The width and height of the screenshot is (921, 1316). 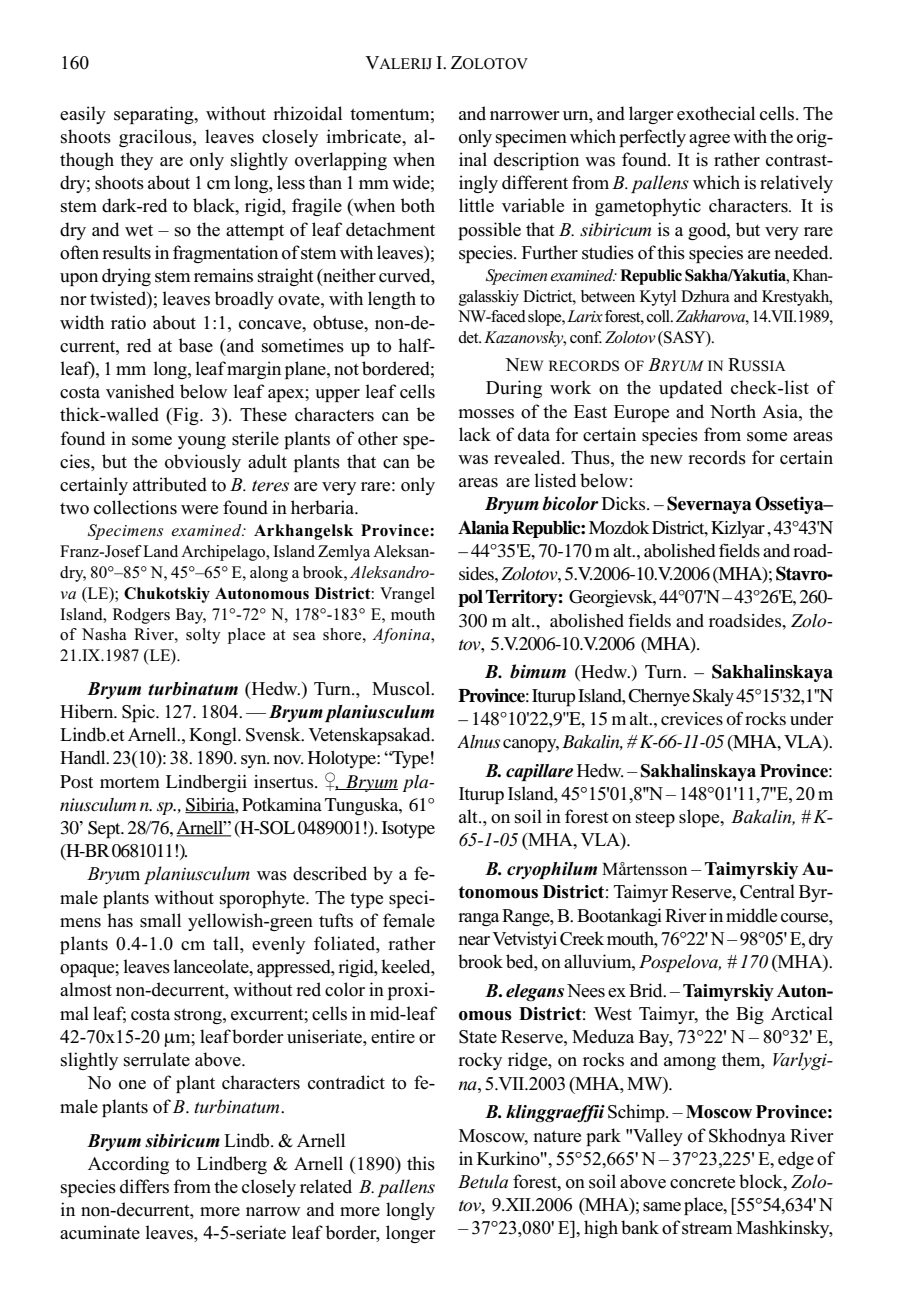 What do you see at coordinates (170, 484) in the screenshot?
I see `attributed` at bounding box center [170, 484].
